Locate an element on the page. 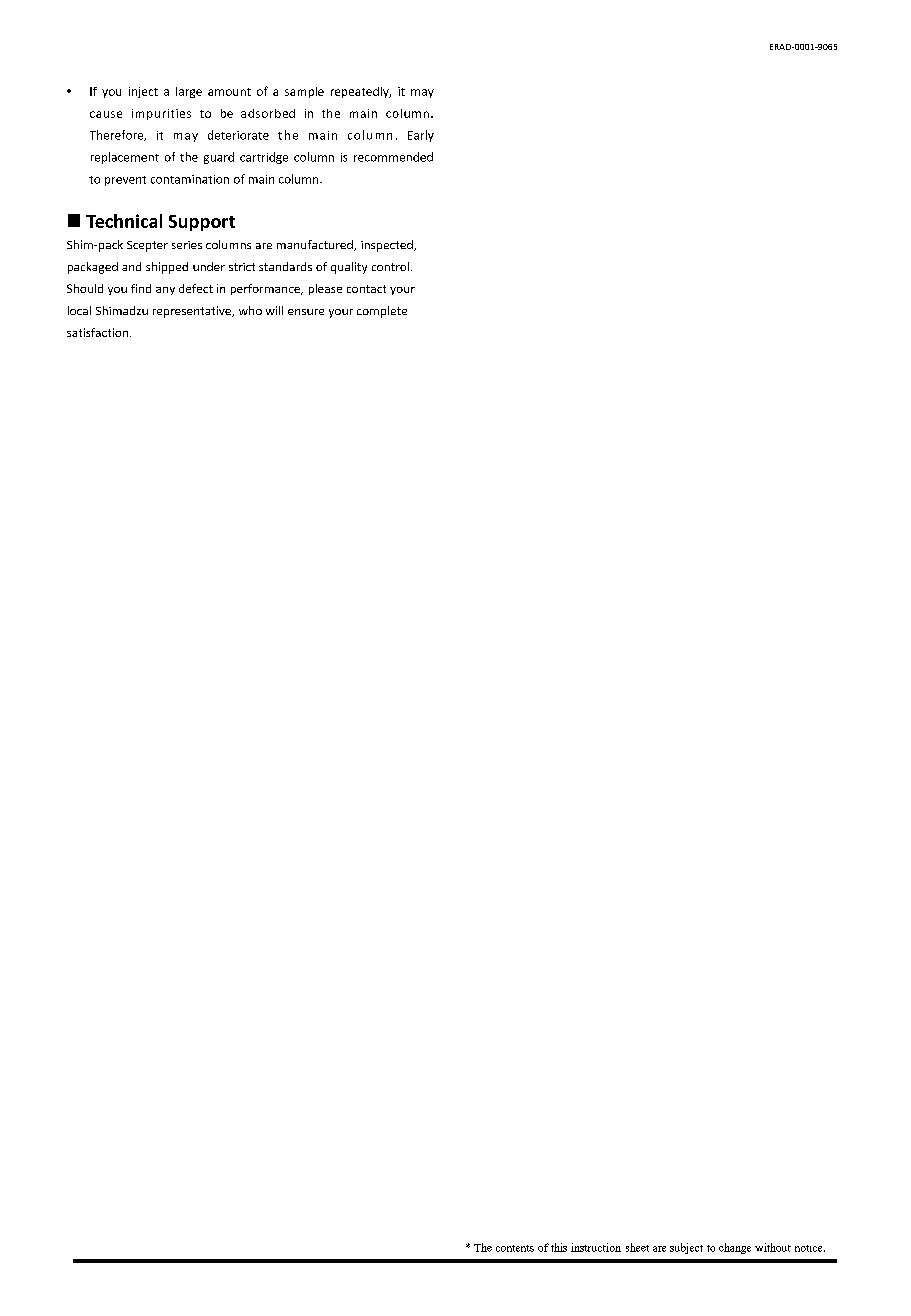 The height and width of the document is (1316, 911). contents is located at coordinates (515, 1248).
